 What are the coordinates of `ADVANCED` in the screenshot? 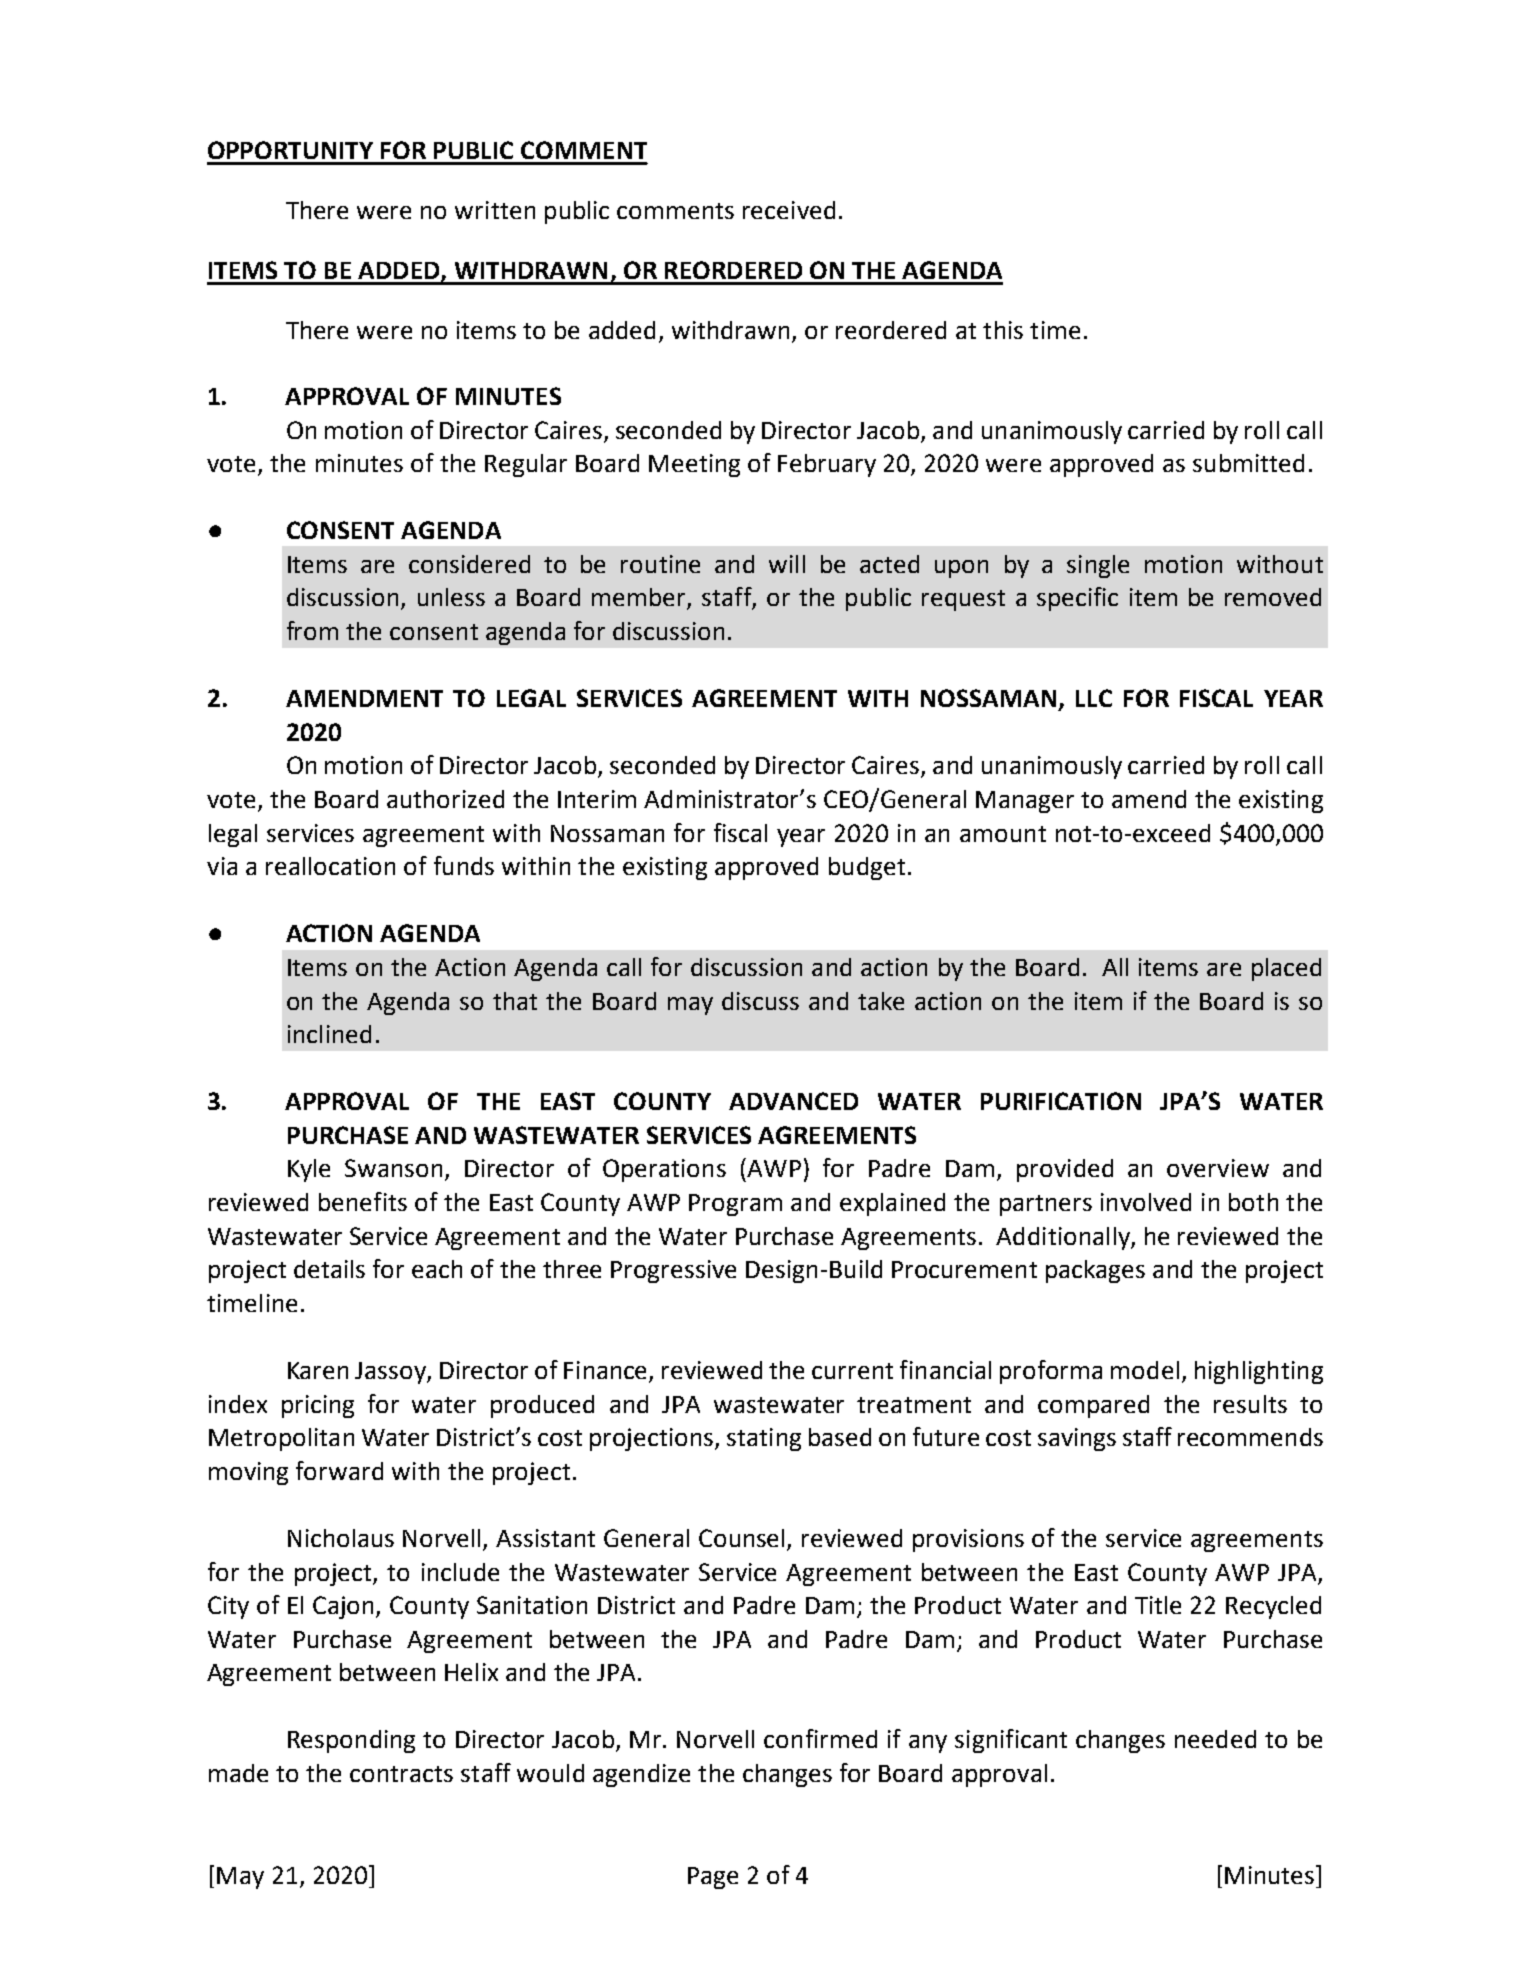 It's located at (793, 1101).
